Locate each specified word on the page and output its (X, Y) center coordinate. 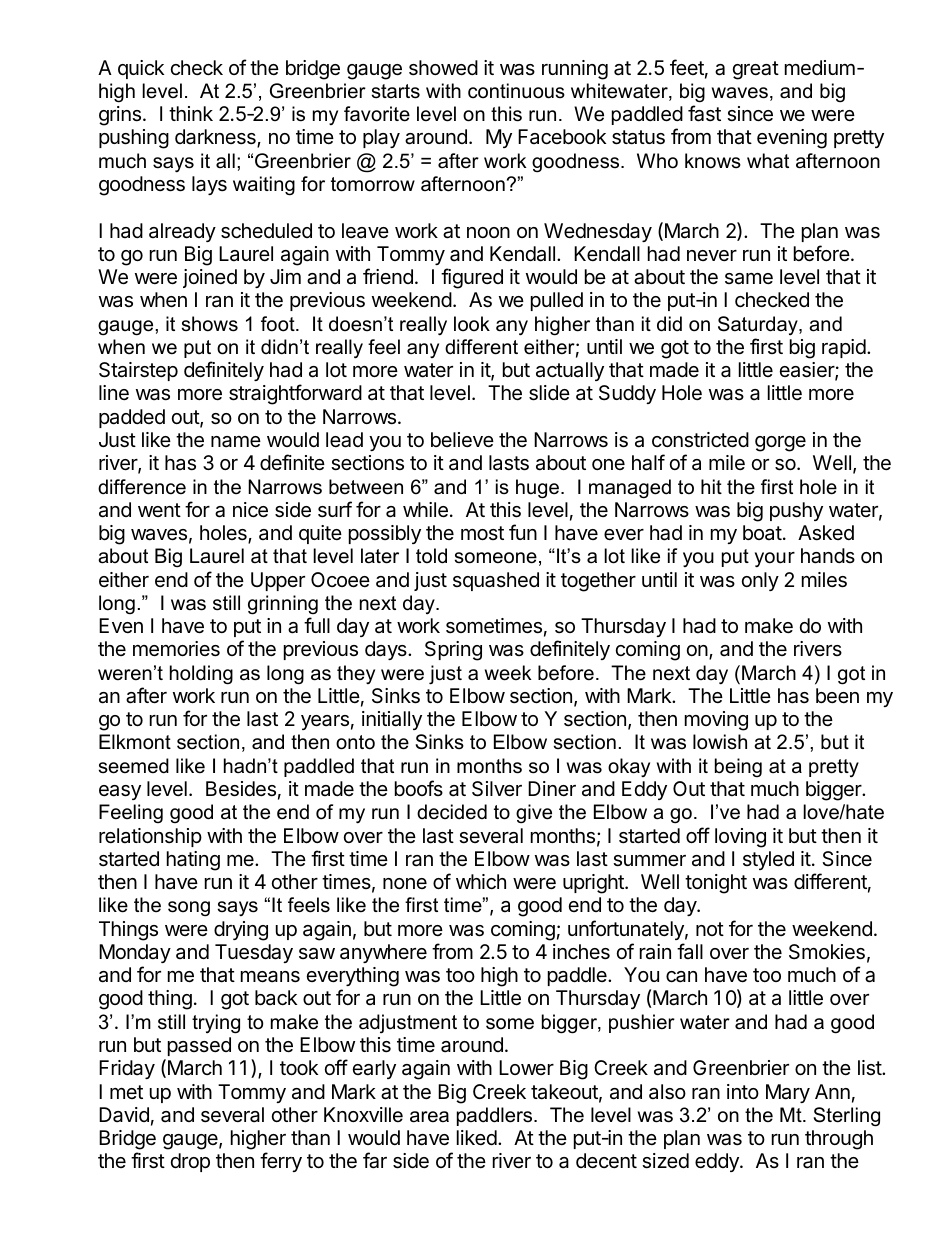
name (236, 442)
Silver (497, 789)
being (738, 767)
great (756, 70)
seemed (134, 766)
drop (190, 1162)
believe (462, 439)
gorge (780, 444)
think (191, 113)
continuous (516, 91)
